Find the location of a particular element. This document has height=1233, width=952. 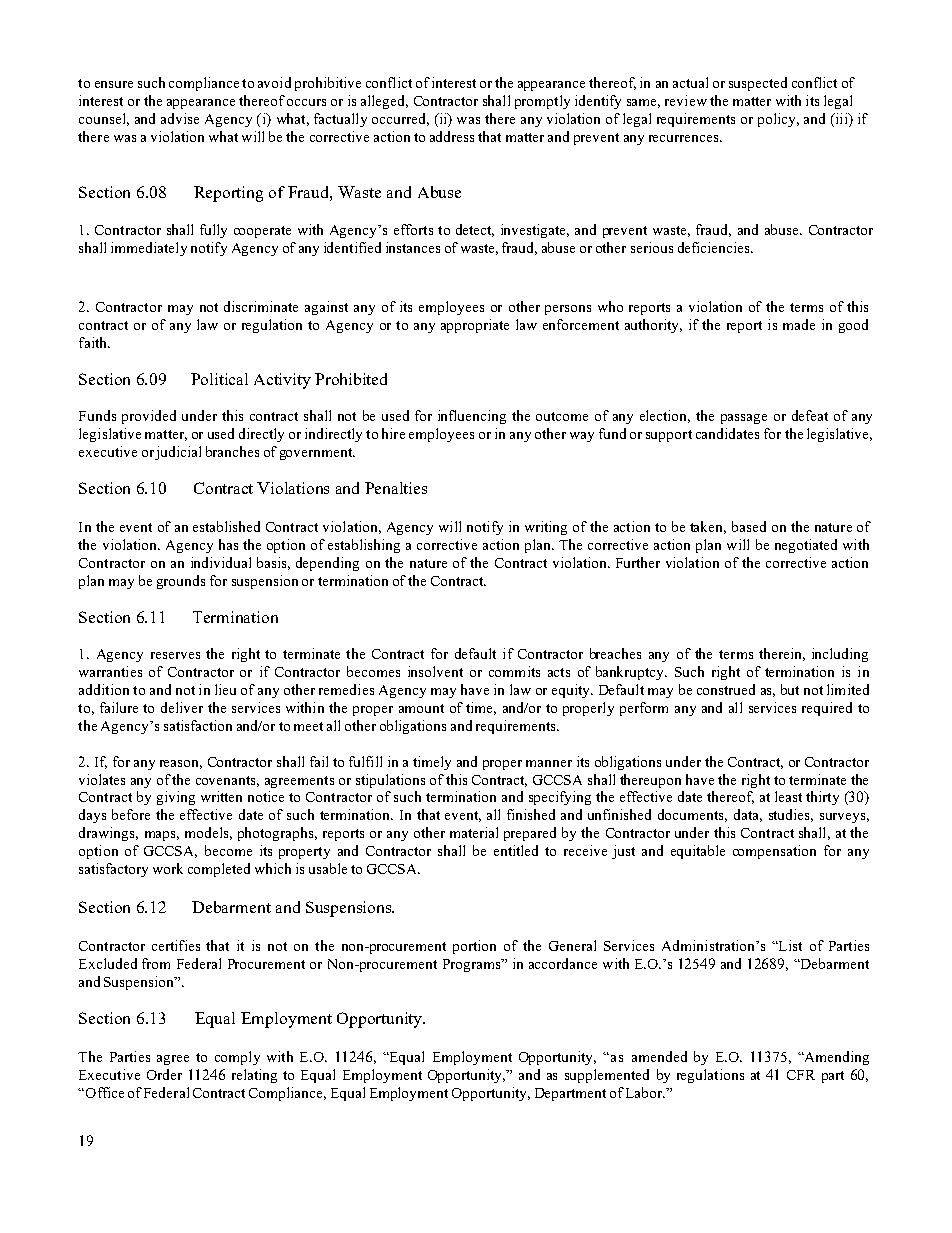

writing is located at coordinates (546, 528).
